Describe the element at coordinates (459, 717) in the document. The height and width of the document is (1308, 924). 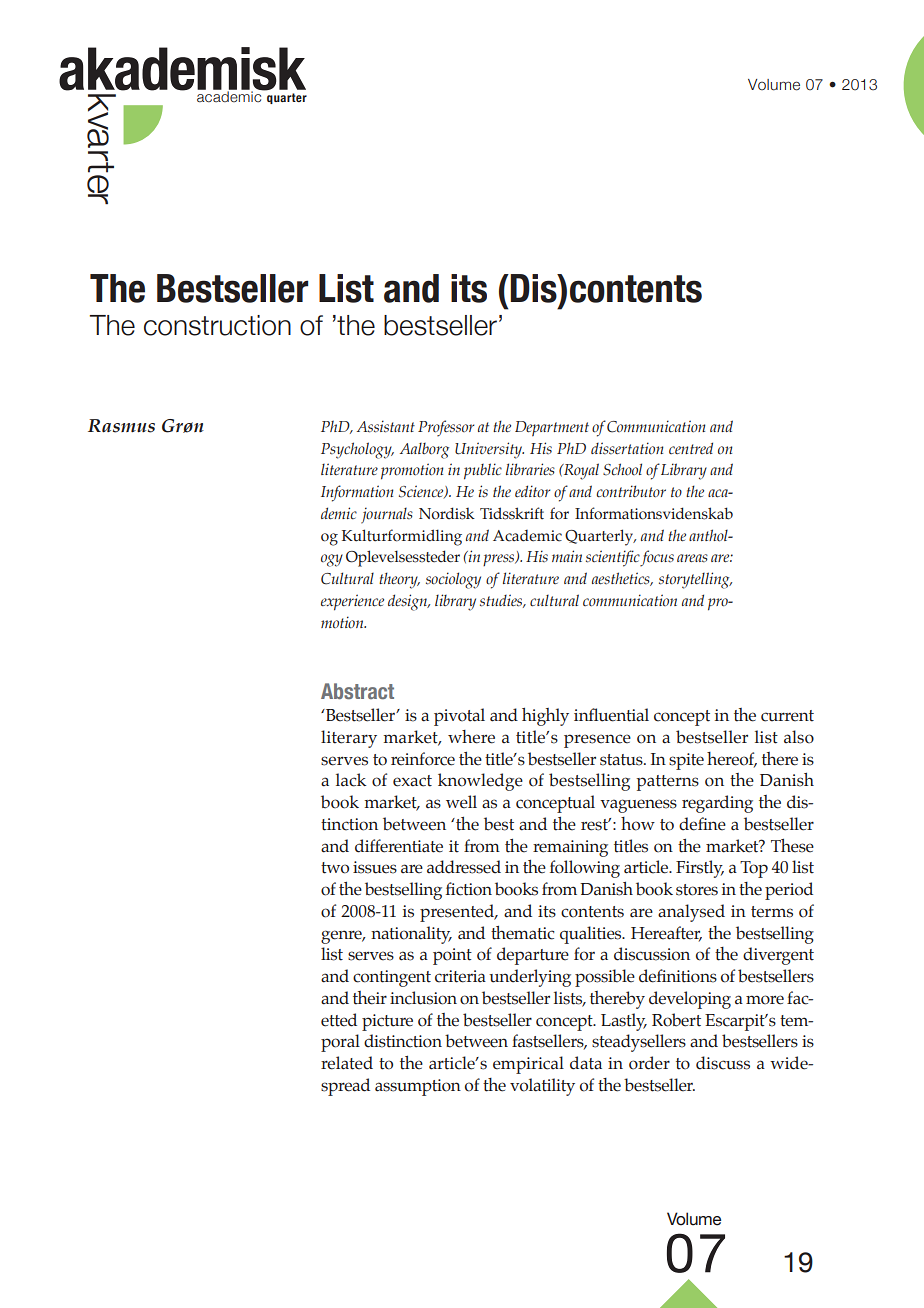
I see `pivotal` at that location.
